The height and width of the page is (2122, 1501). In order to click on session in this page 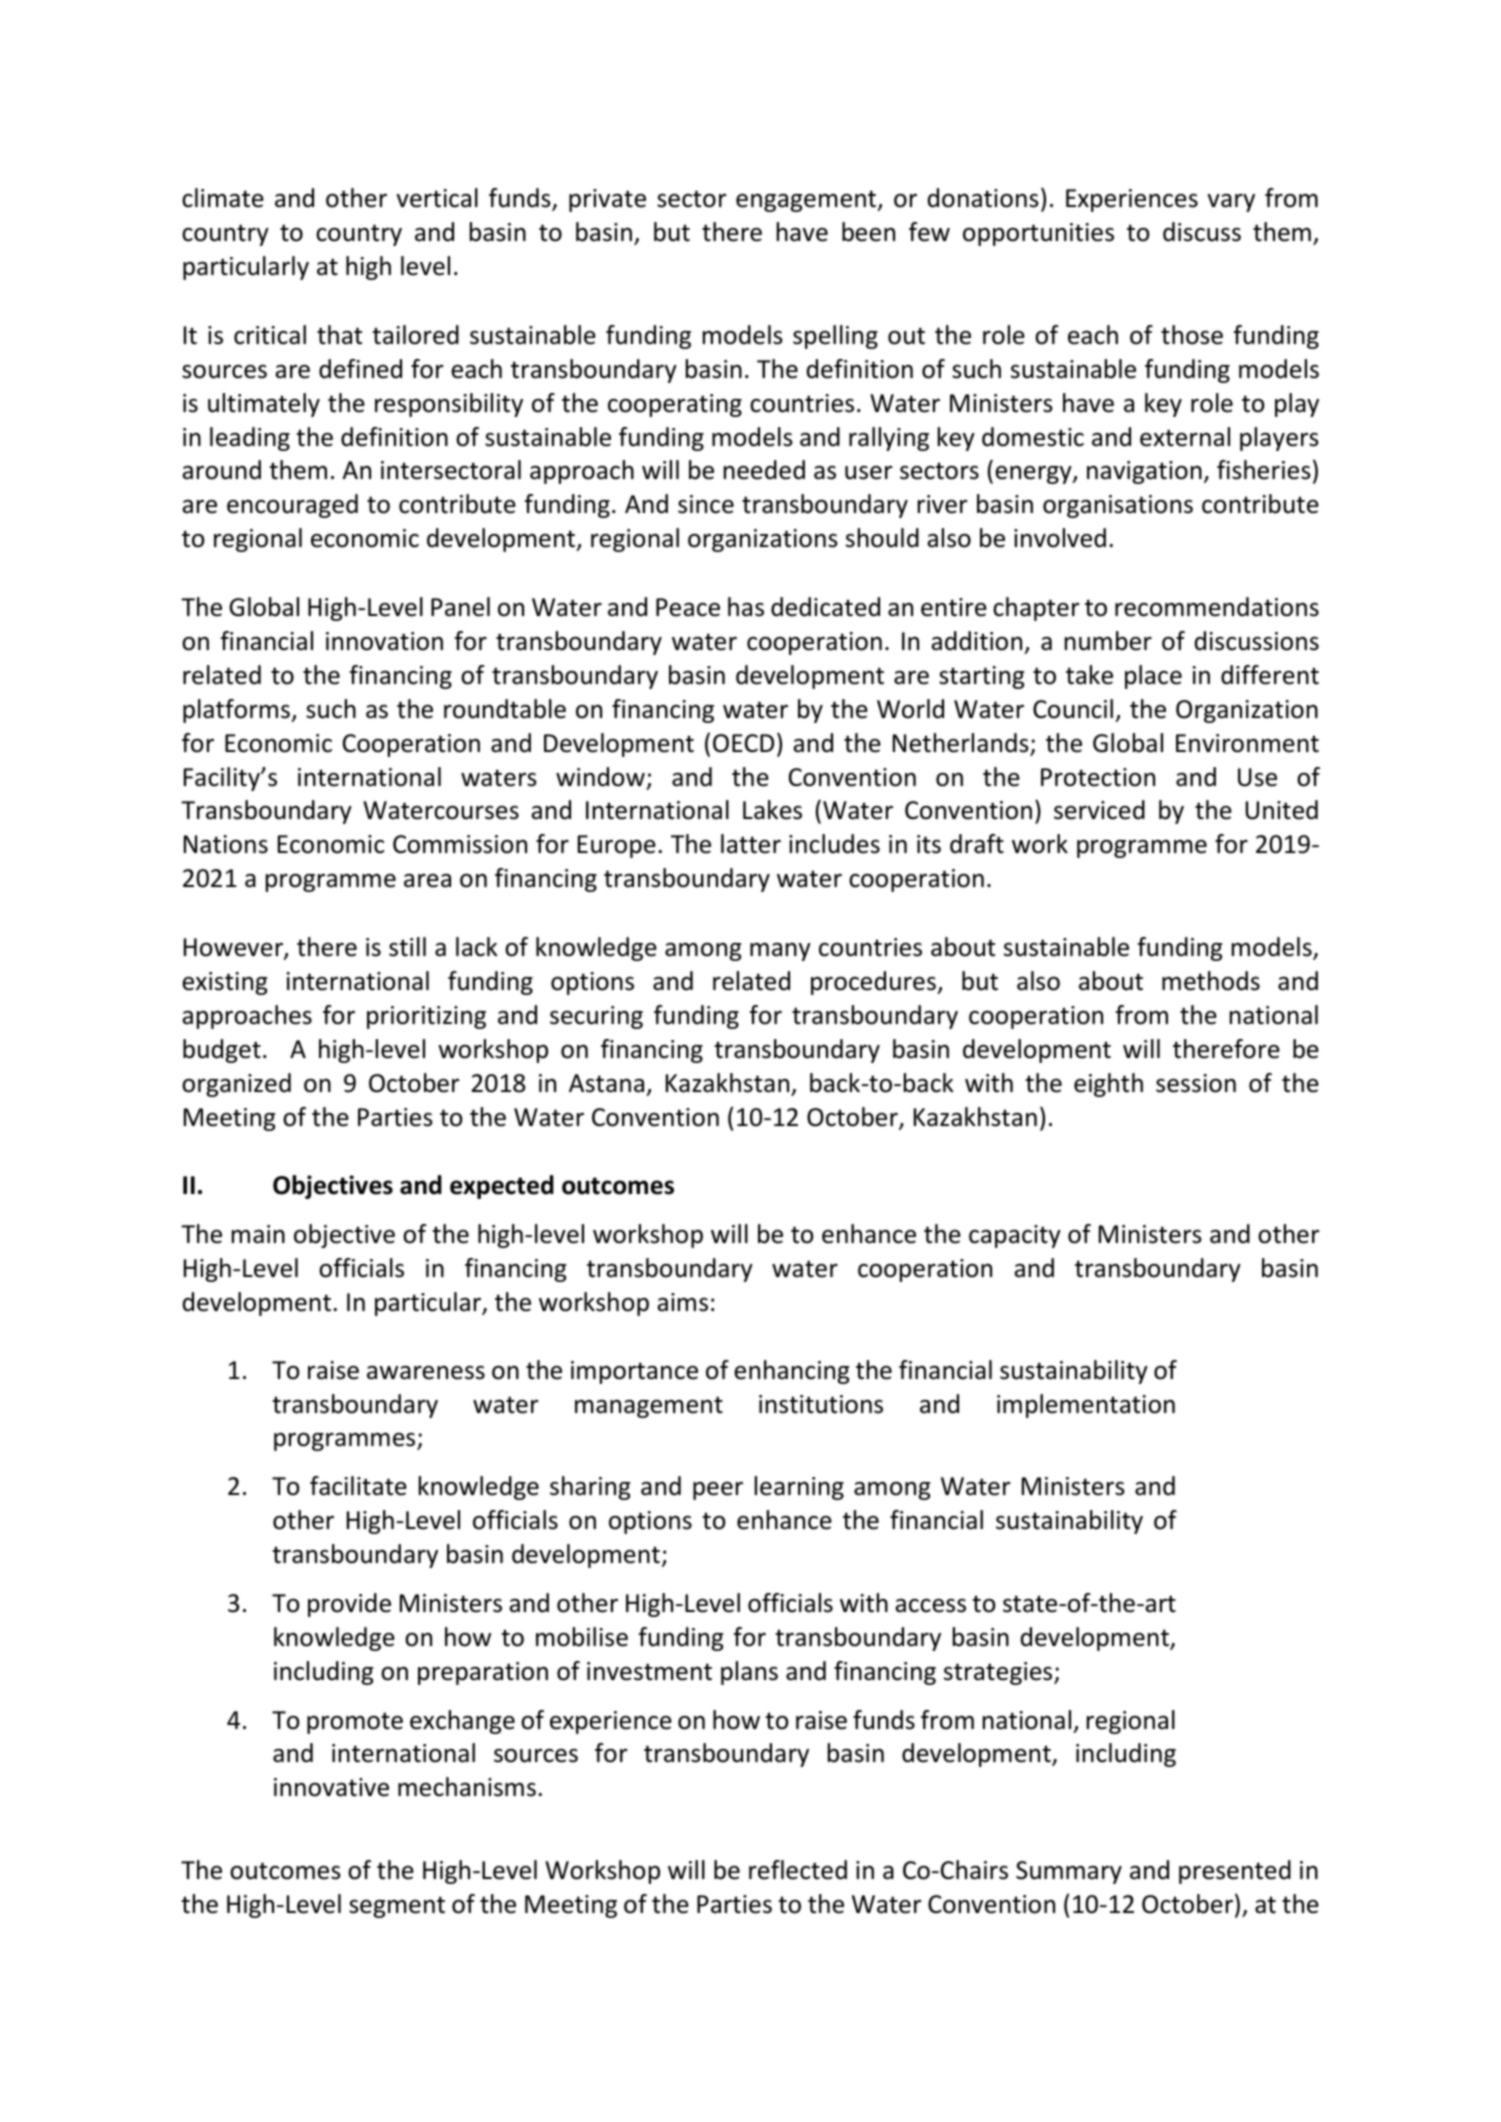, I will do `click(1196, 1083)`.
